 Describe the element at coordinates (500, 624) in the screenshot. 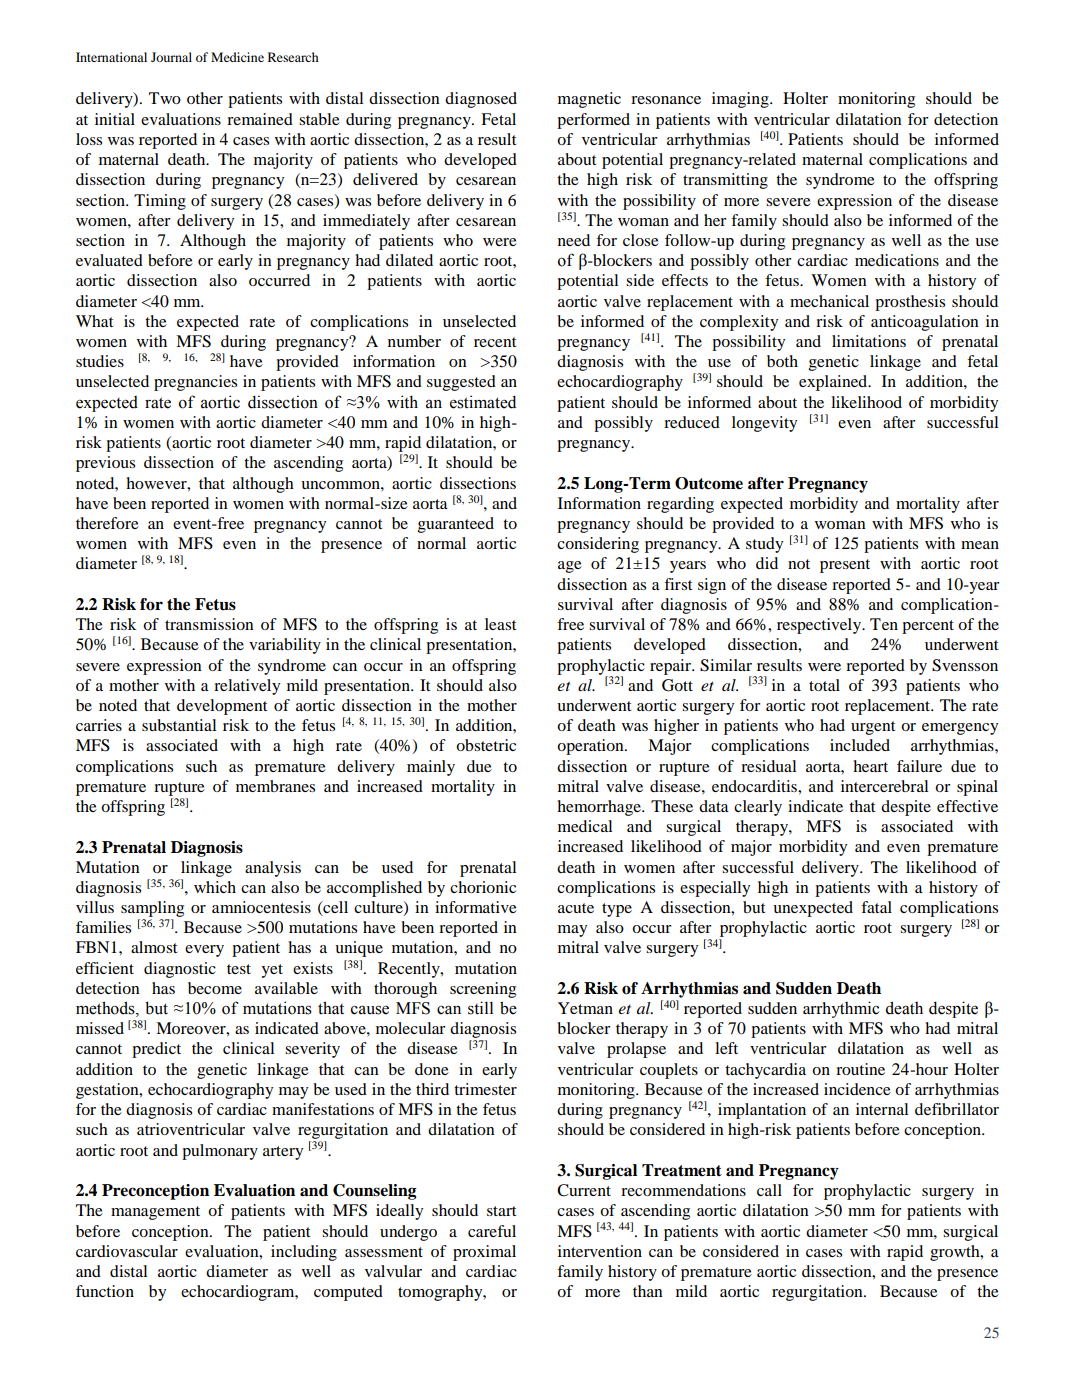

I see `least` at that location.
